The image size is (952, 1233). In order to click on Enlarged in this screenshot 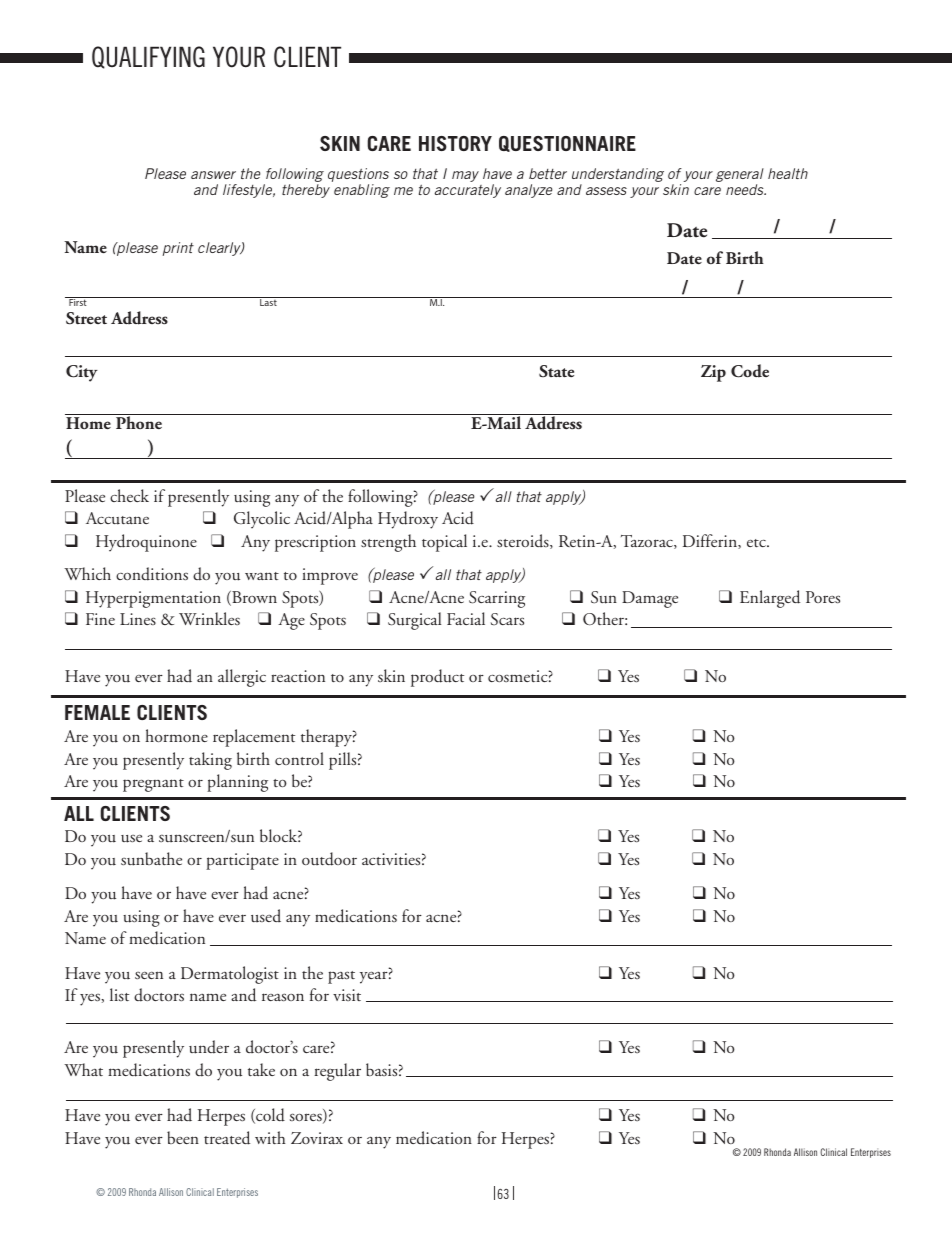, I will do `click(770, 599)`.
